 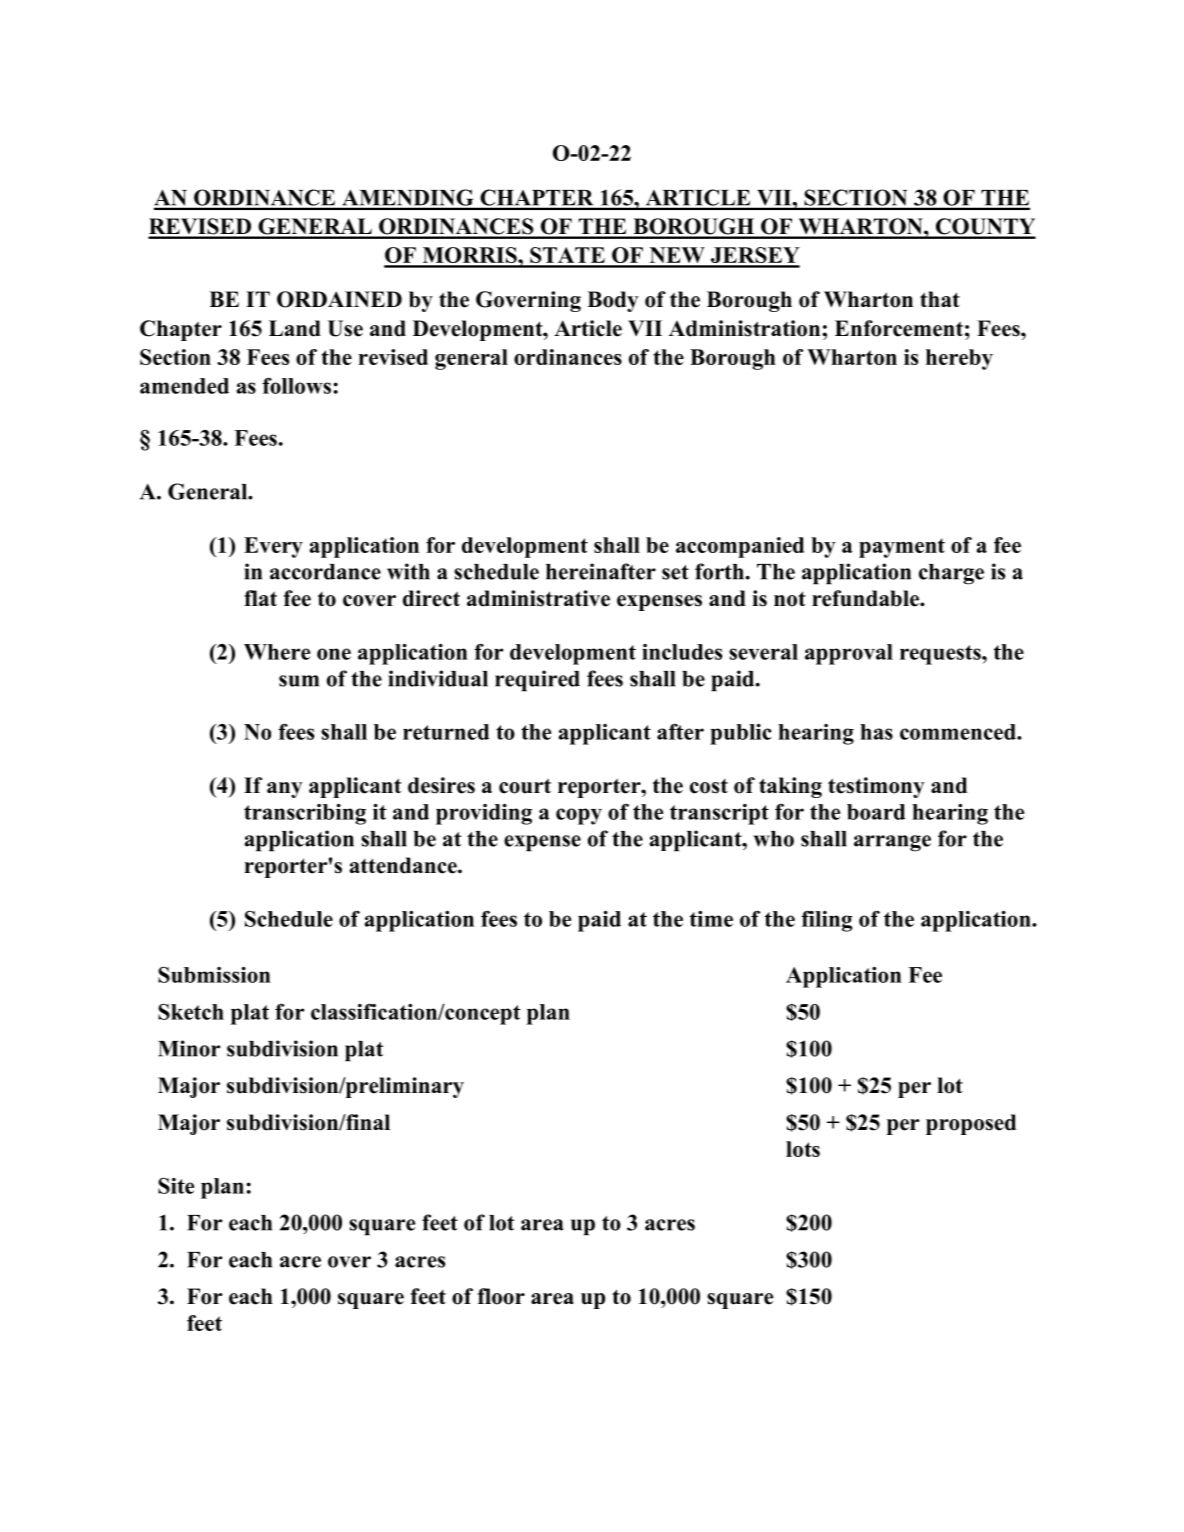 What do you see at coordinates (176, 1185) in the document?
I see `Site` at bounding box center [176, 1185].
